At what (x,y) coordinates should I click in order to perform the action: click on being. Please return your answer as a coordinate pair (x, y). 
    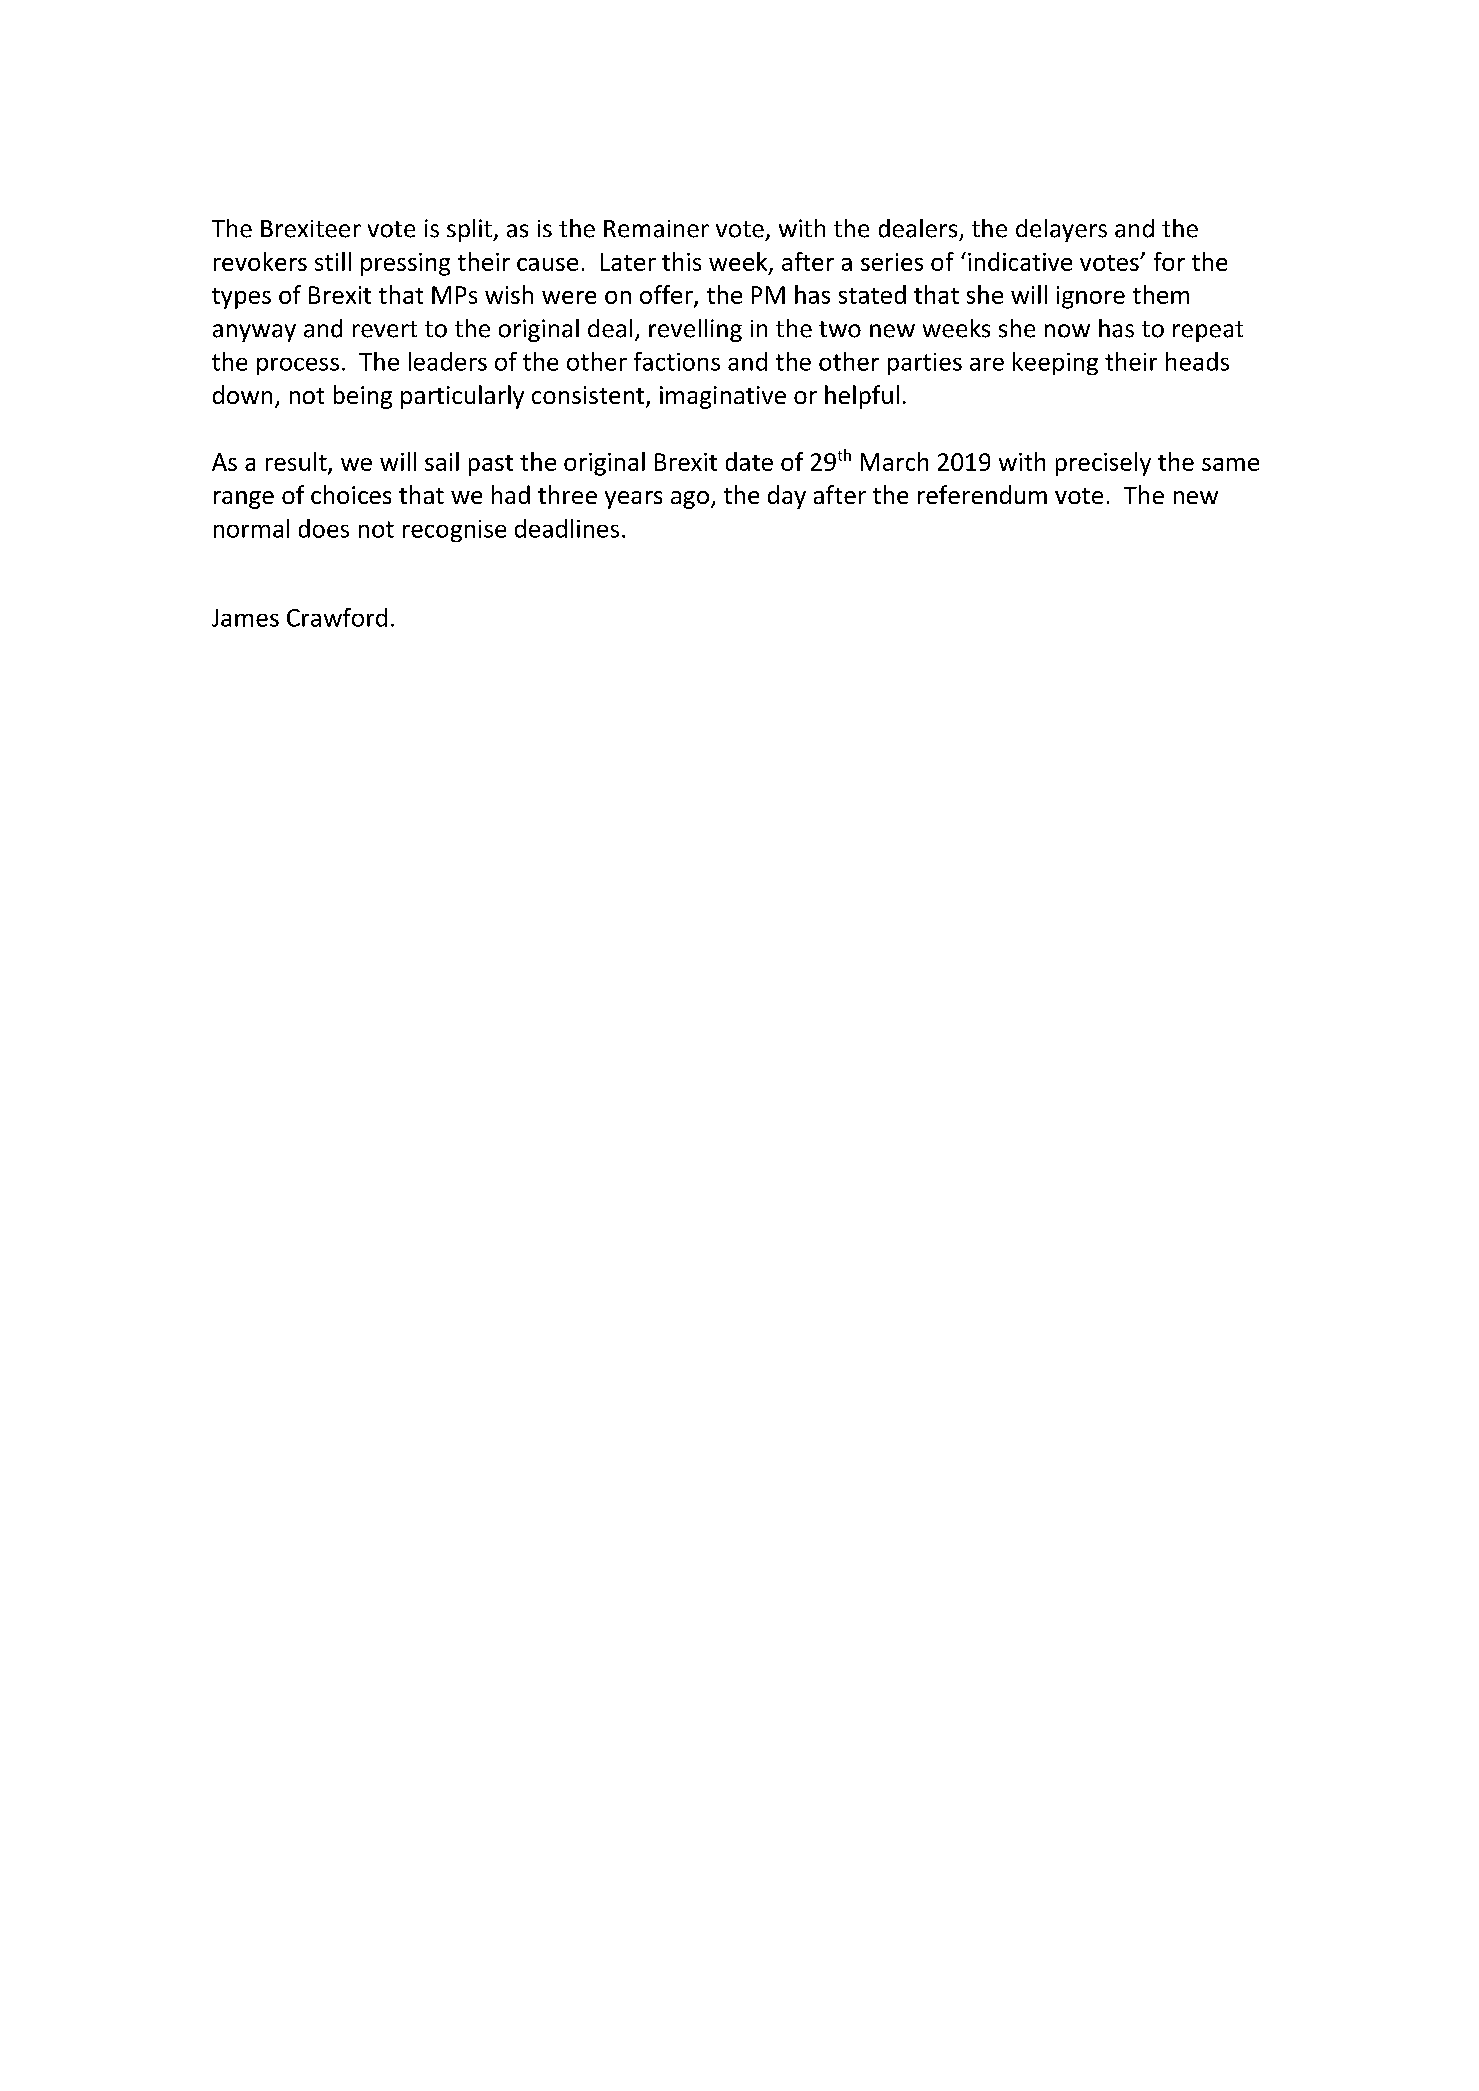
    Looking at the image, I should click on (363, 397).
